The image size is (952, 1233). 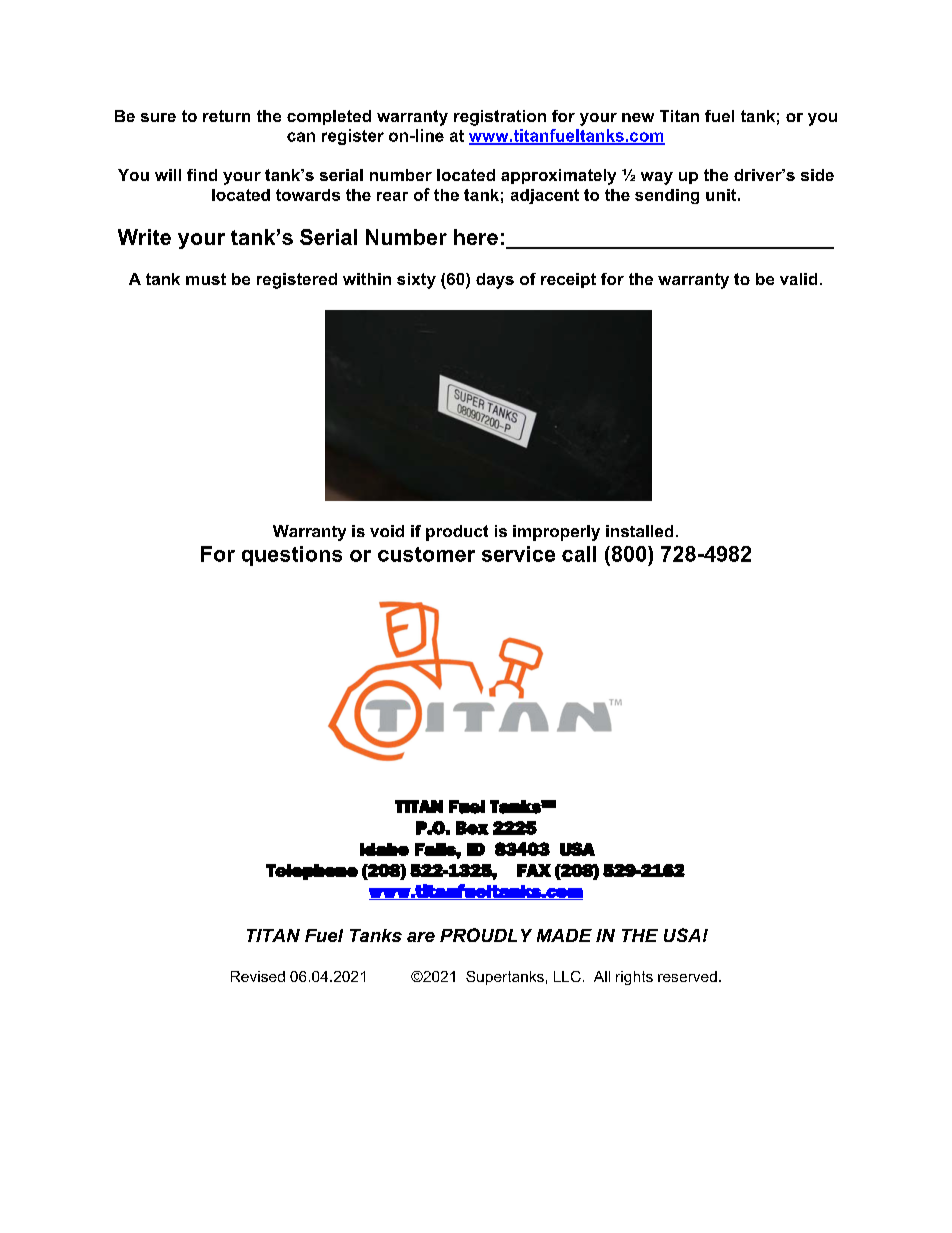 I want to click on FAX, so click(x=534, y=870).
